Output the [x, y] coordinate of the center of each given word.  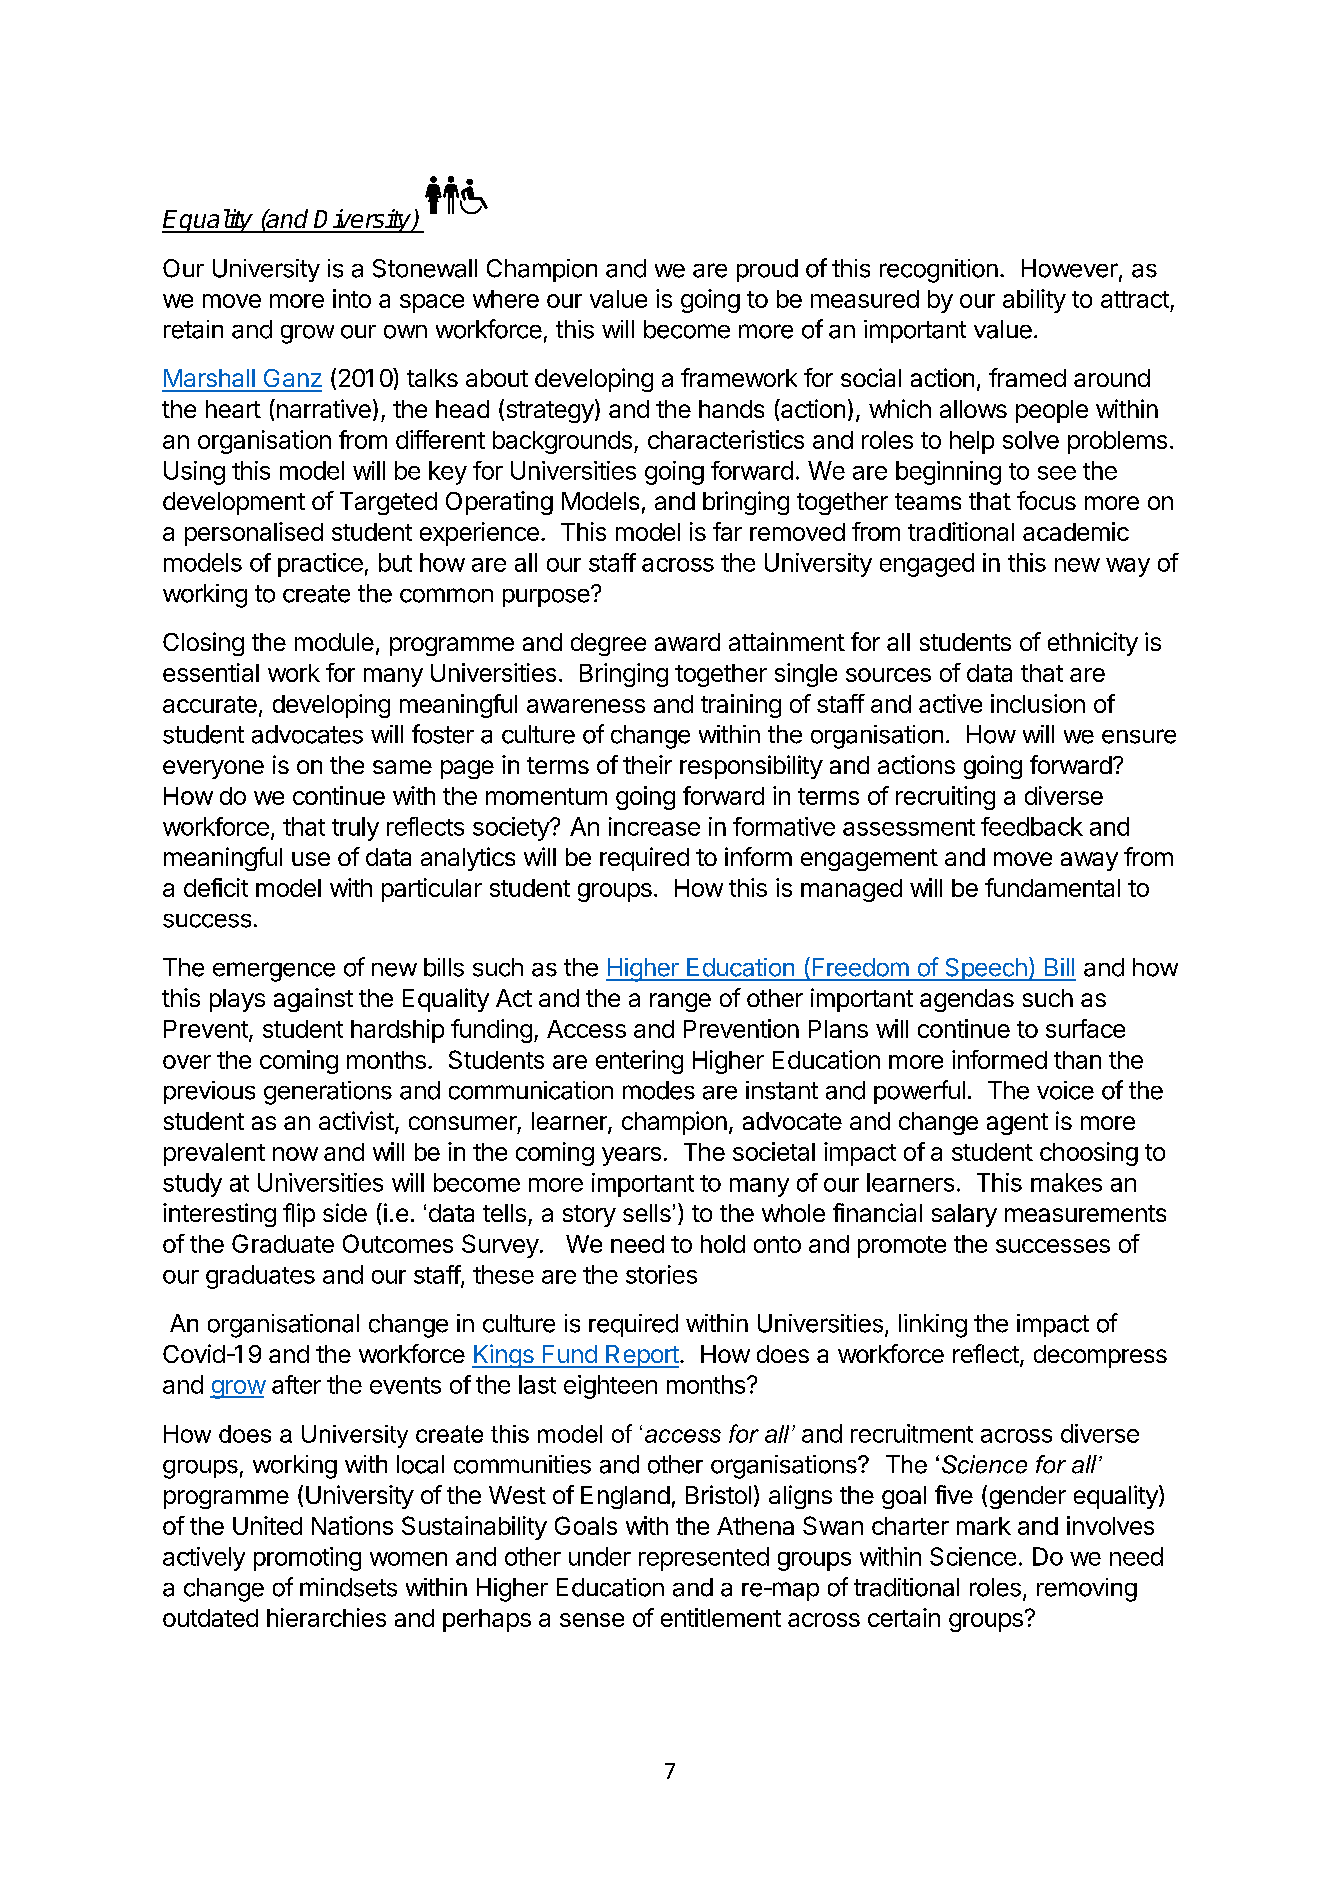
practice [320, 565]
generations [328, 1093]
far [727, 531]
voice [1065, 1090]
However [1071, 269]
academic [1076, 531]
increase [654, 826]
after [296, 1384]
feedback [1032, 826]
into [352, 298]
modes [659, 1090]
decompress [1100, 1356]
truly [355, 829]
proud [767, 270]
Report [641, 1356]
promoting [307, 1559]
